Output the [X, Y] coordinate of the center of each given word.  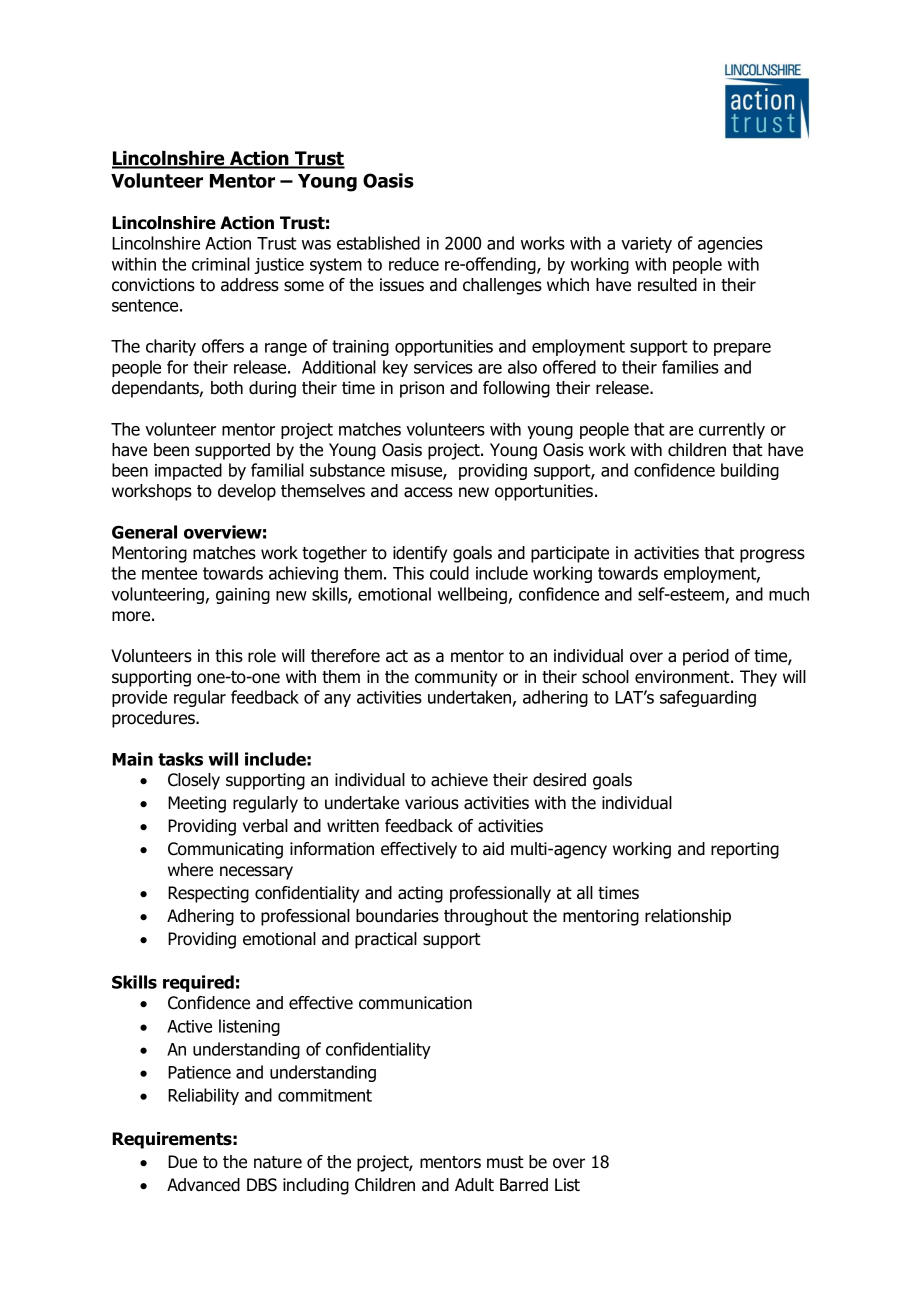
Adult [474, 1185]
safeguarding [708, 698]
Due [182, 1162]
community [456, 678]
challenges [502, 286]
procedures [154, 719]
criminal [221, 264]
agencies [730, 245]
